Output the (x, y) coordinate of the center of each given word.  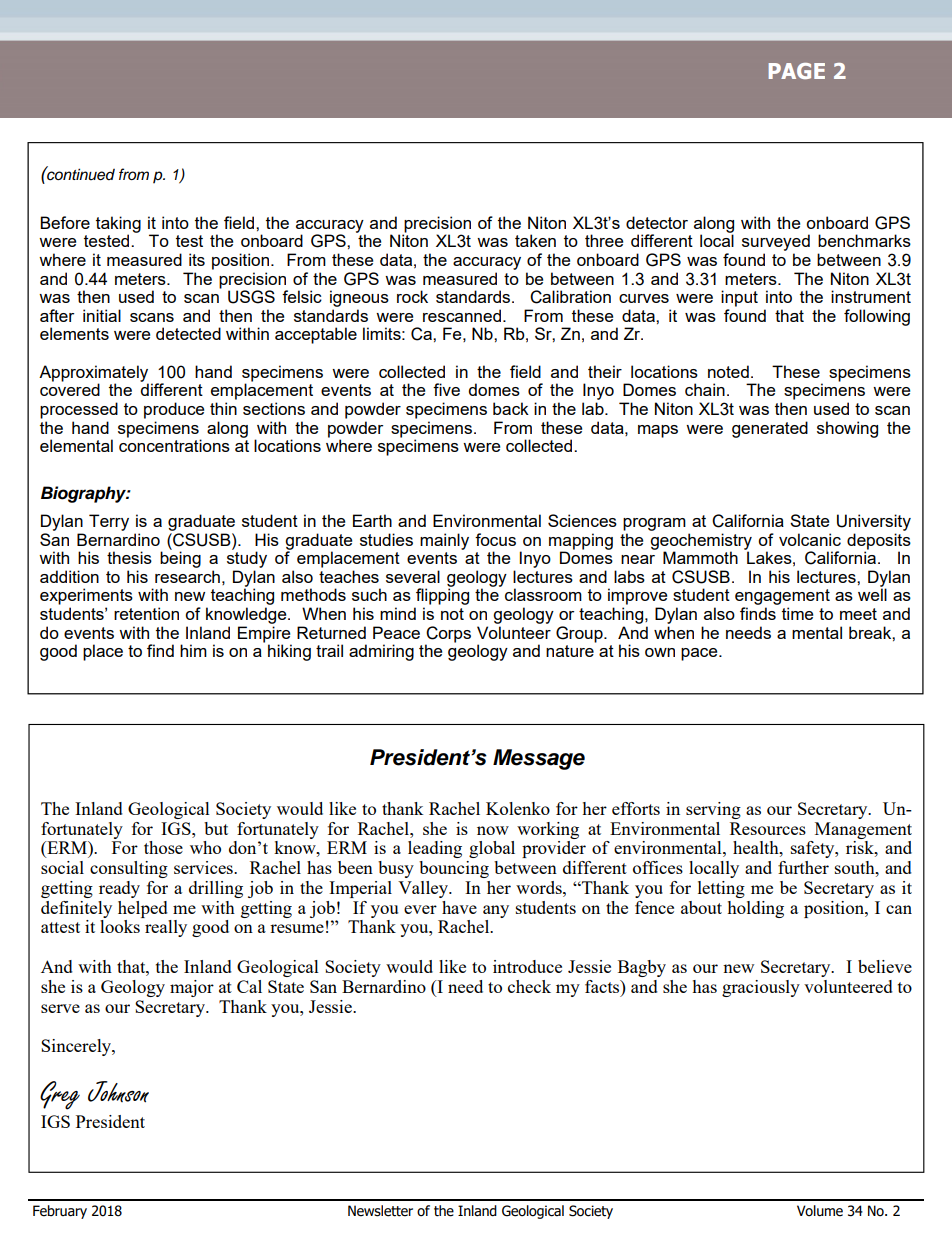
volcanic (810, 539)
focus (495, 539)
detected (188, 333)
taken (535, 240)
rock (412, 296)
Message (539, 759)
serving (713, 810)
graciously (761, 988)
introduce (527, 966)
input (739, 298)
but (216, 828)
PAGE (796, 71)
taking (118, 225)
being (180, 558)
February (60, 1212)
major (192, 988)
